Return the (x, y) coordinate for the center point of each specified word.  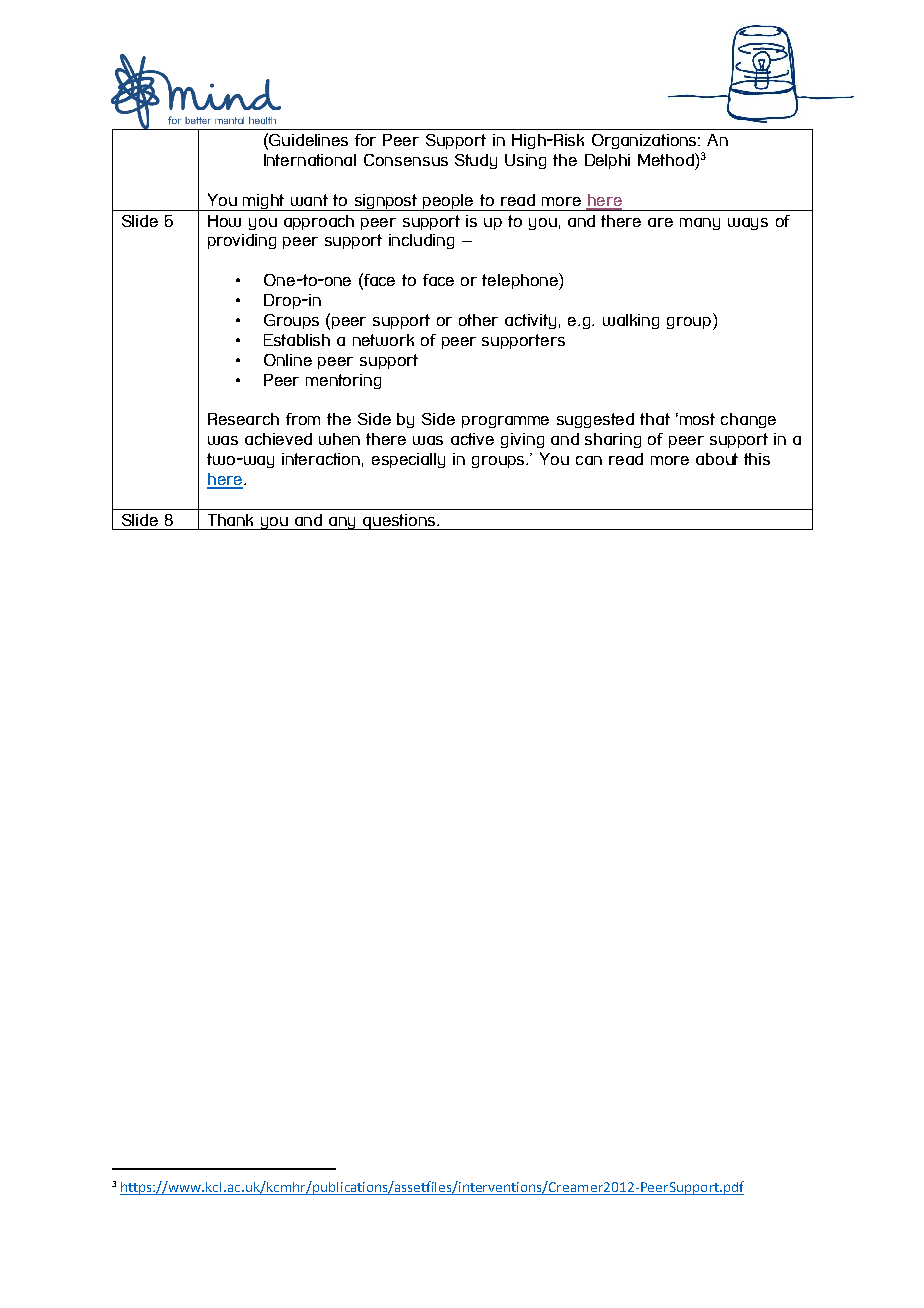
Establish (297, 340)
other (478, 320)
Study (476, 161)
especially (408, 460)
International (310, 160)
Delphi (607, 161)
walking (631, 321)
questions (400, 522)
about (717, 459)
